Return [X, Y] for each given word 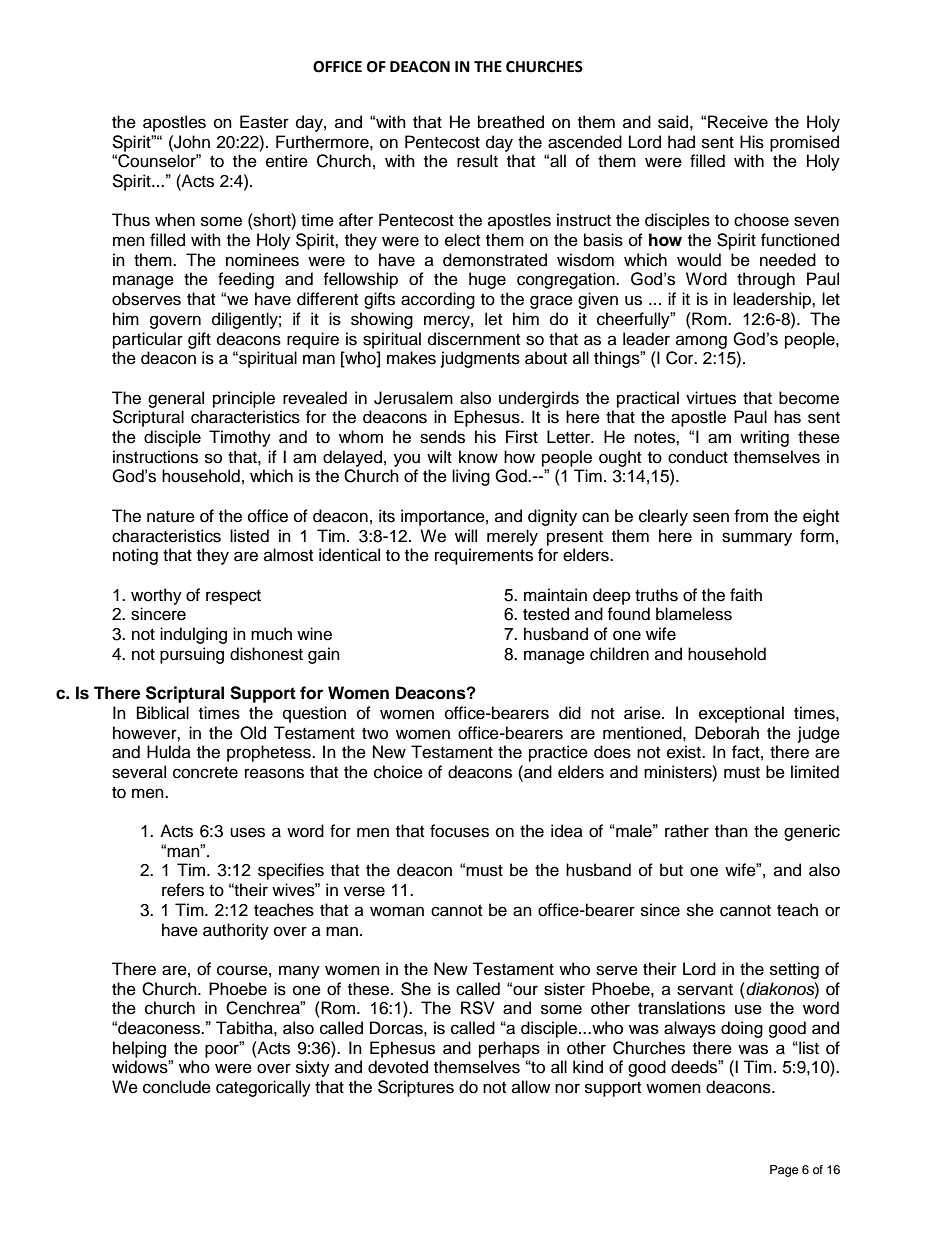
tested [546, 614]
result [477, 161]
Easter [264, 122]
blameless [694, 614]
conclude [177, 1087]
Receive [738, 122]
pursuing [192, 655]
